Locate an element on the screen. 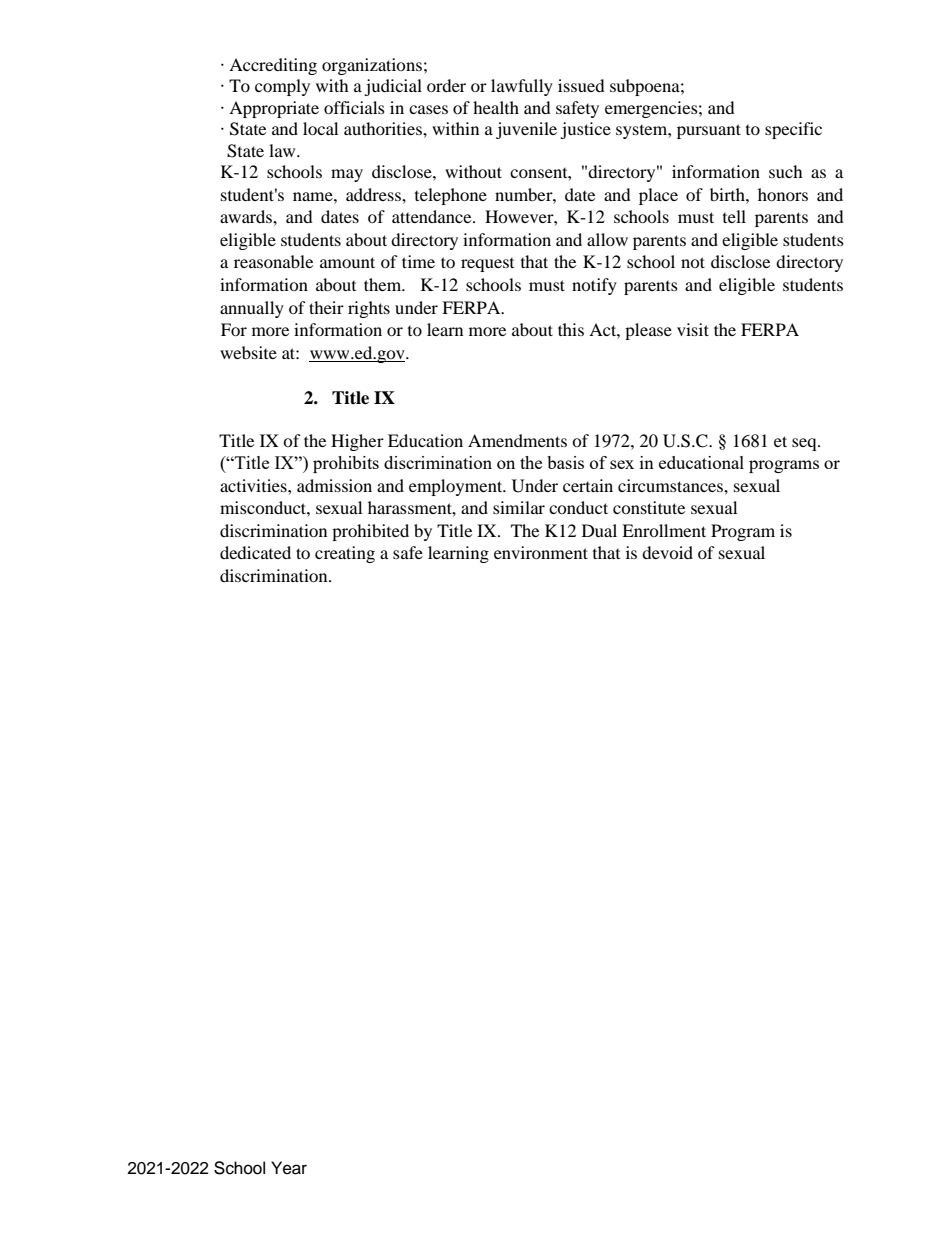 The image size is (952, 1233). creating is located at coordinates (345, 554).
